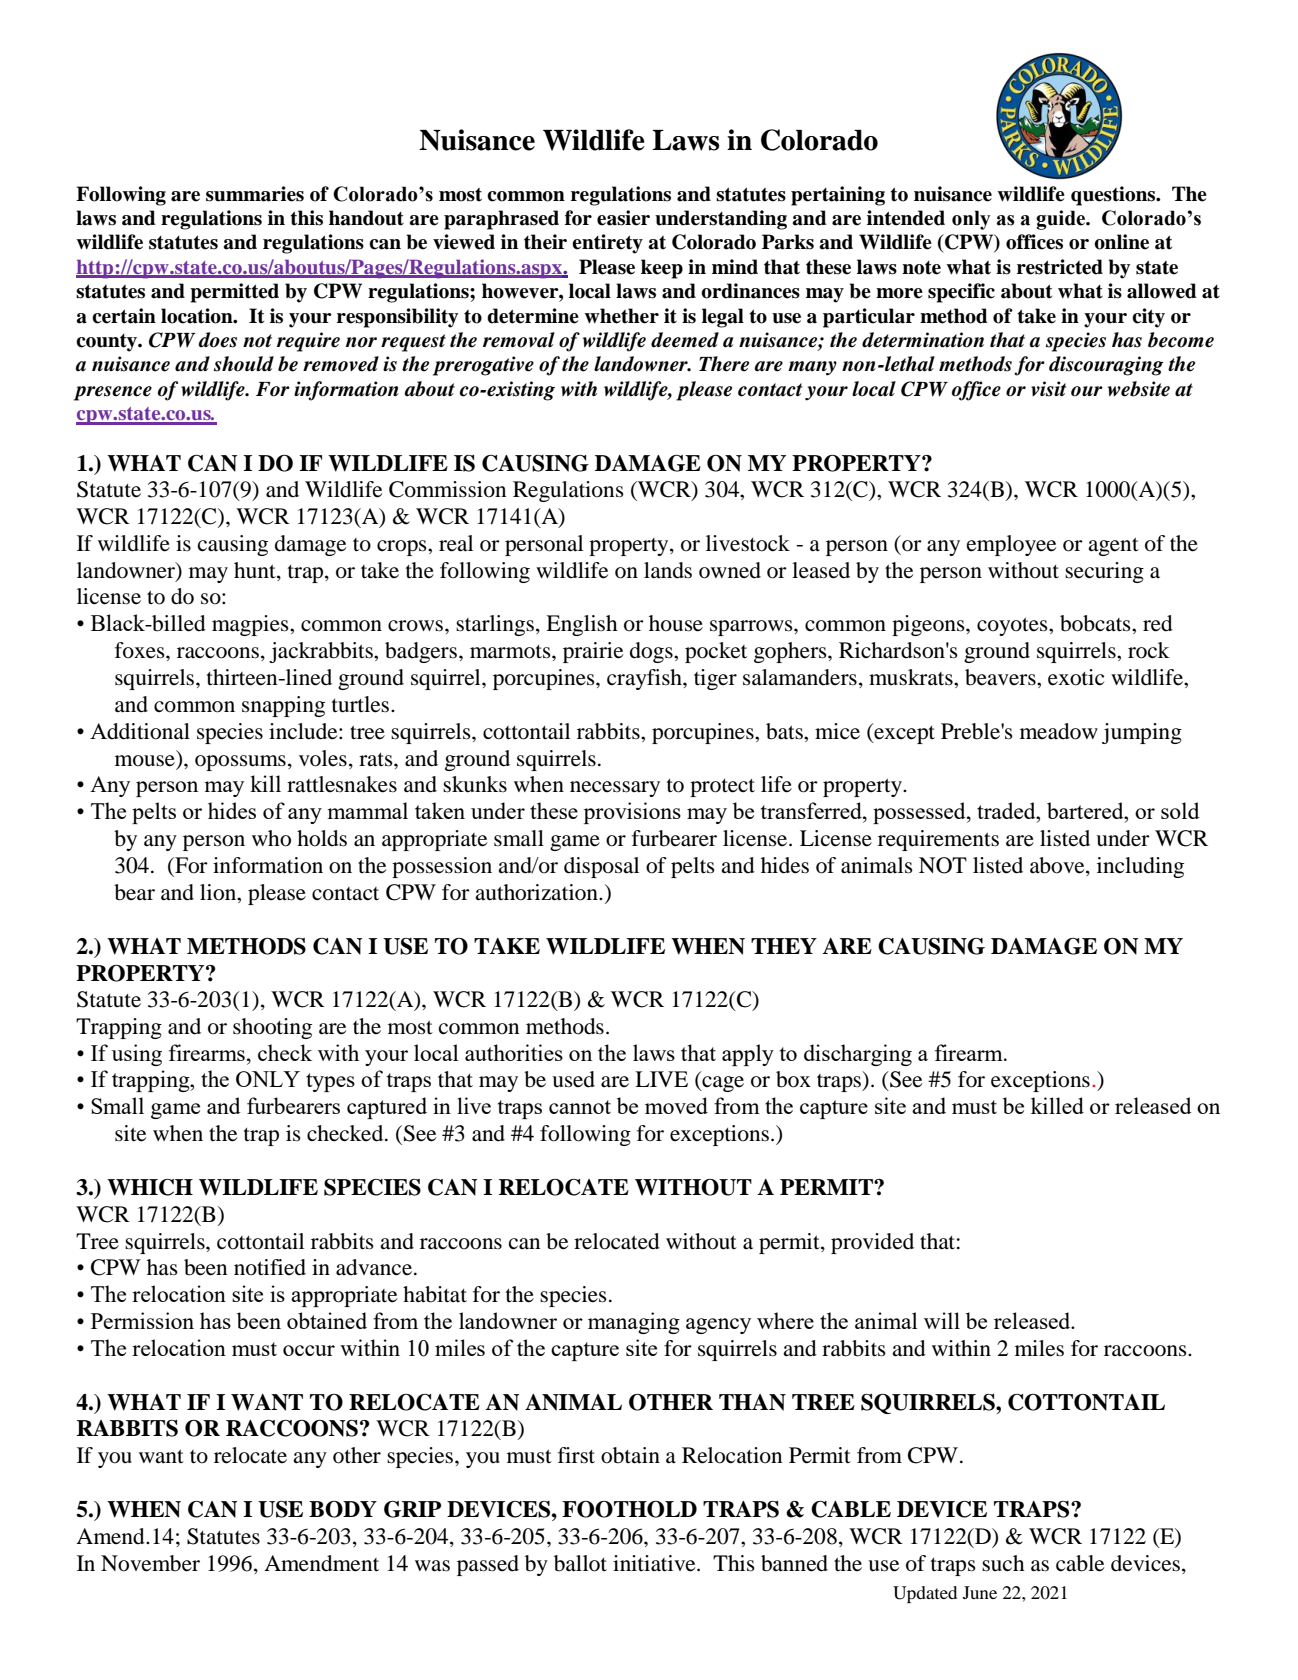  Describe the element at coordinates (1061, 220) in the screenshot. I see `guide` at that location.
